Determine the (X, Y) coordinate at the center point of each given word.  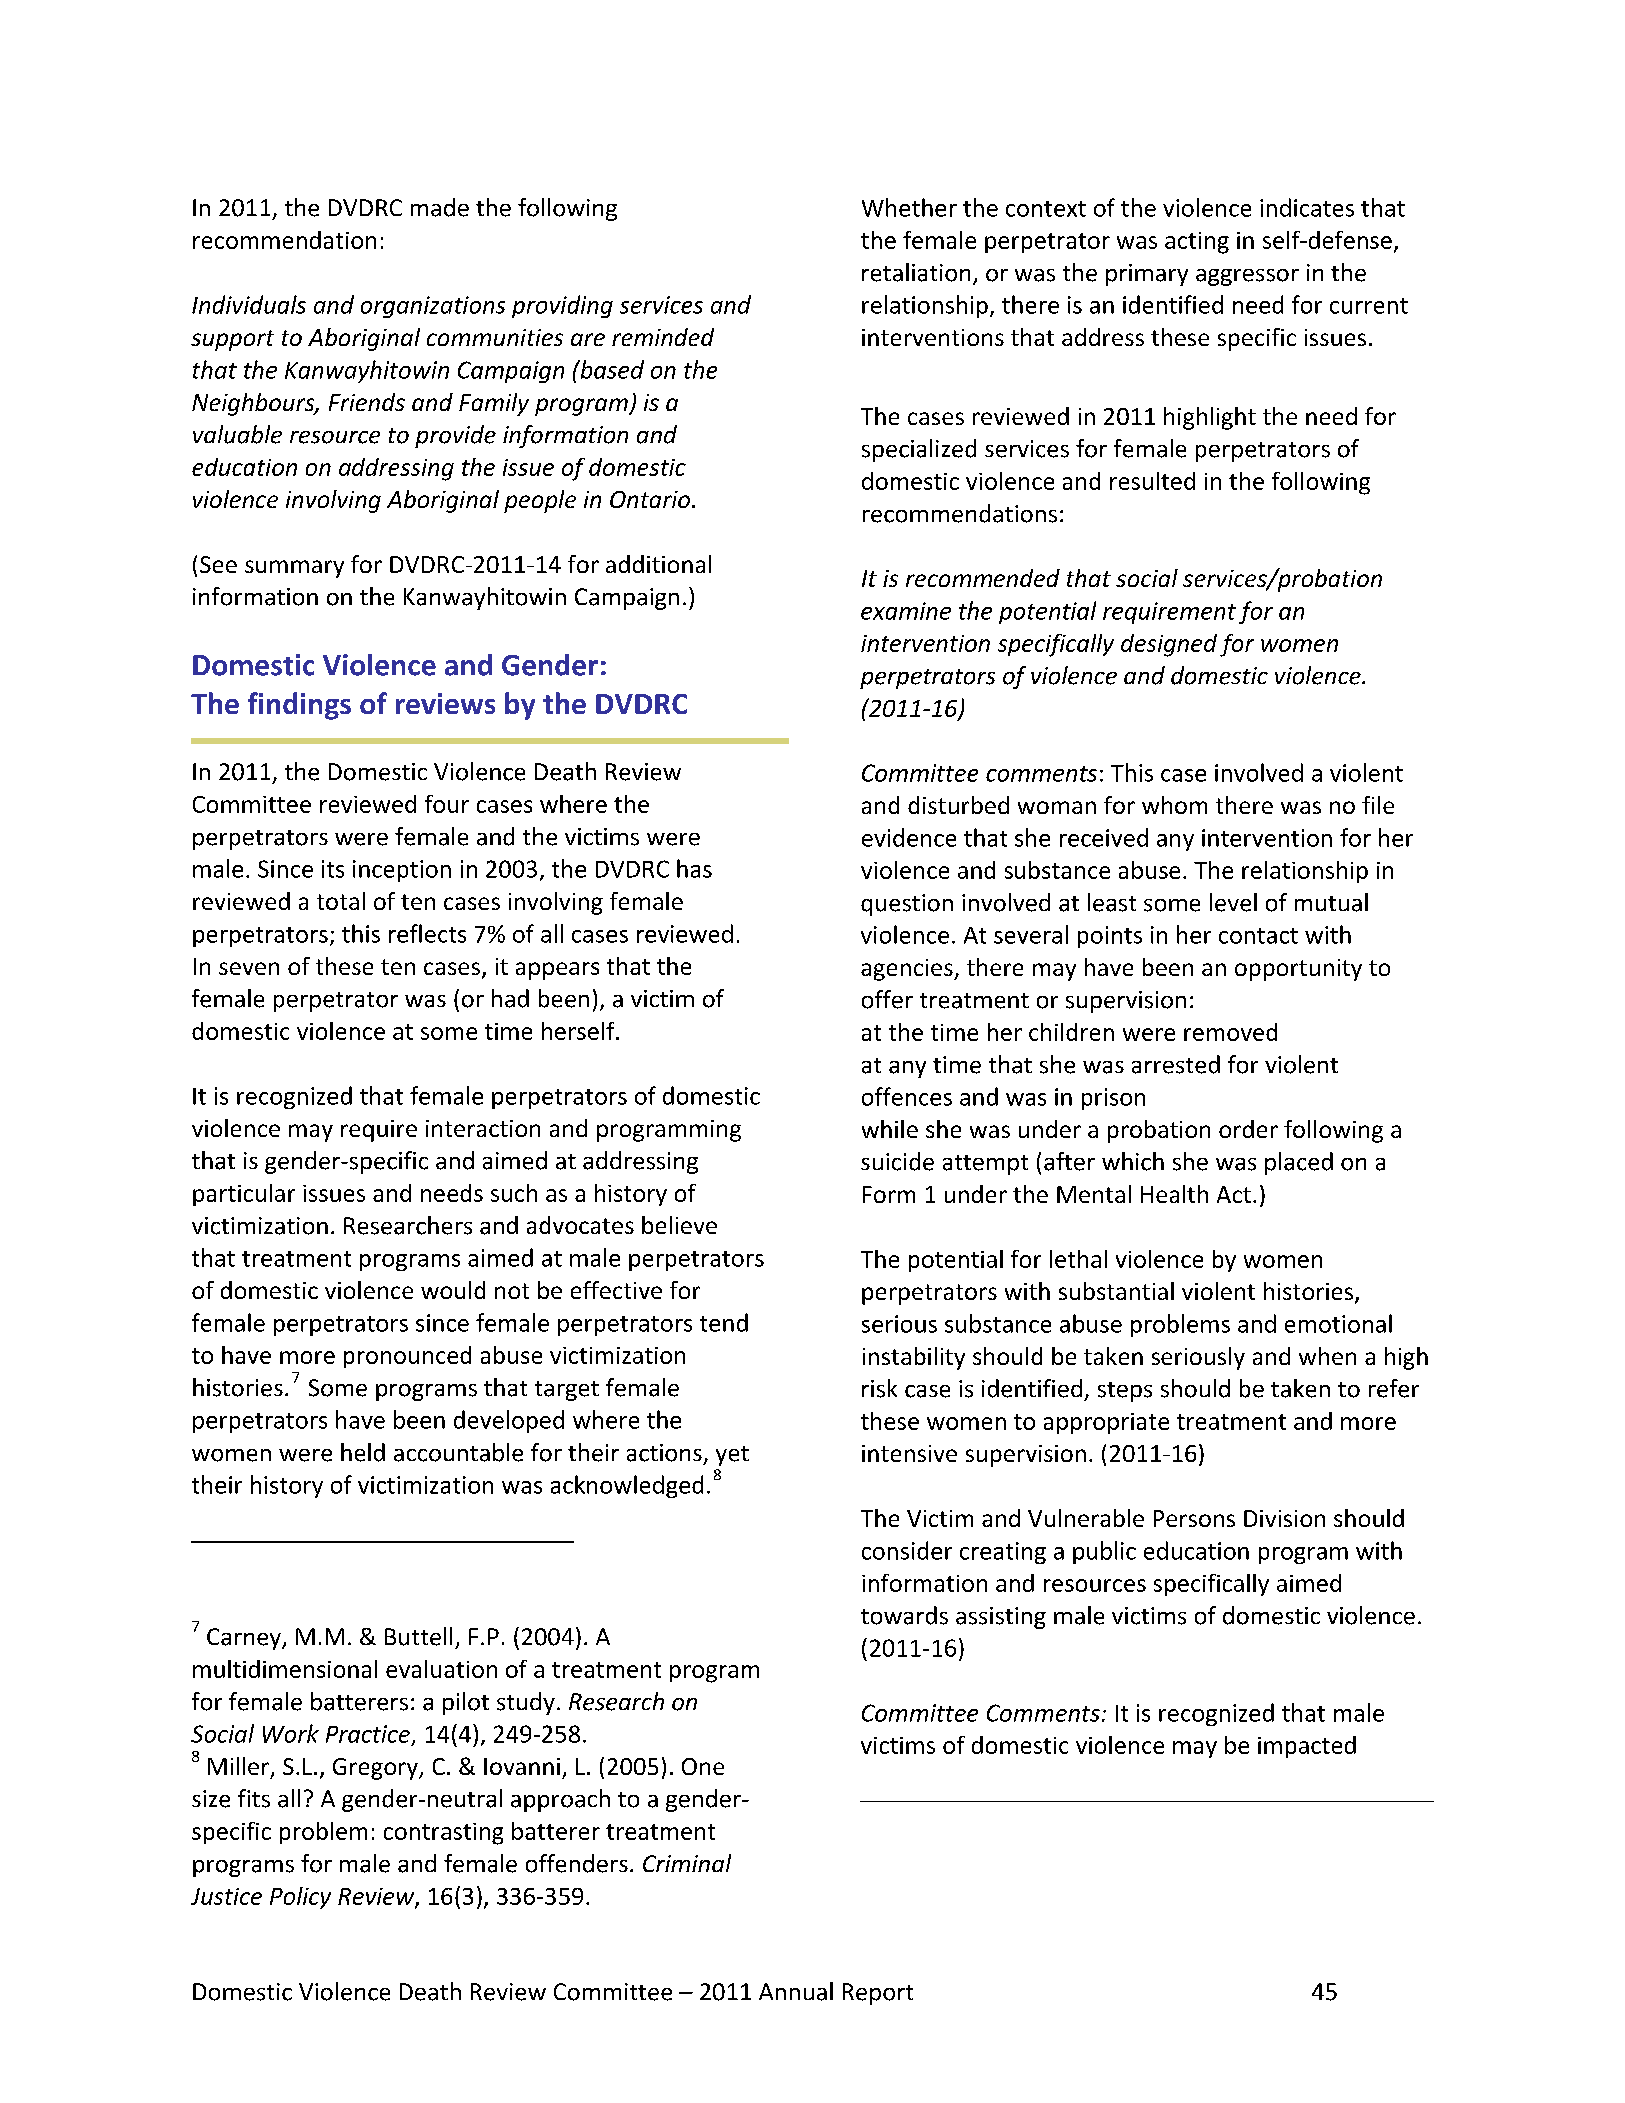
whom (1174, 805)
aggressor (1247, 277)
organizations (433, 307)
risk (879, 1388)
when (1327, 1356)
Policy (300, 1898)
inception (402, 871)
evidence (909, 837)
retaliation (916, 272)
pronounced (407, 1357)
